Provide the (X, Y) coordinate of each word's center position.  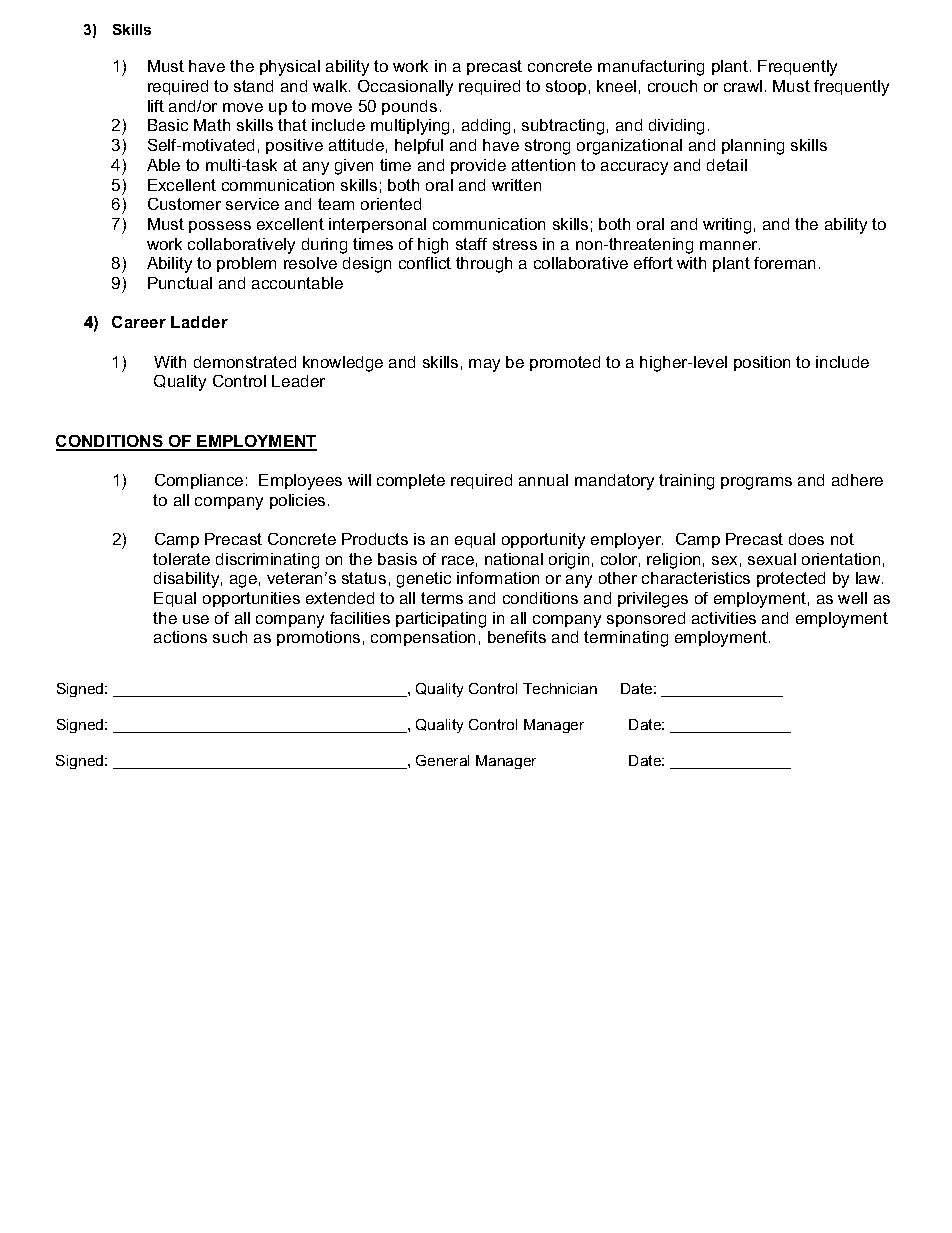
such (230, 637)
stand (253, 86)
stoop (566, 87)
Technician (560, 688)
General (442, 760)
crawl (743, 86)
